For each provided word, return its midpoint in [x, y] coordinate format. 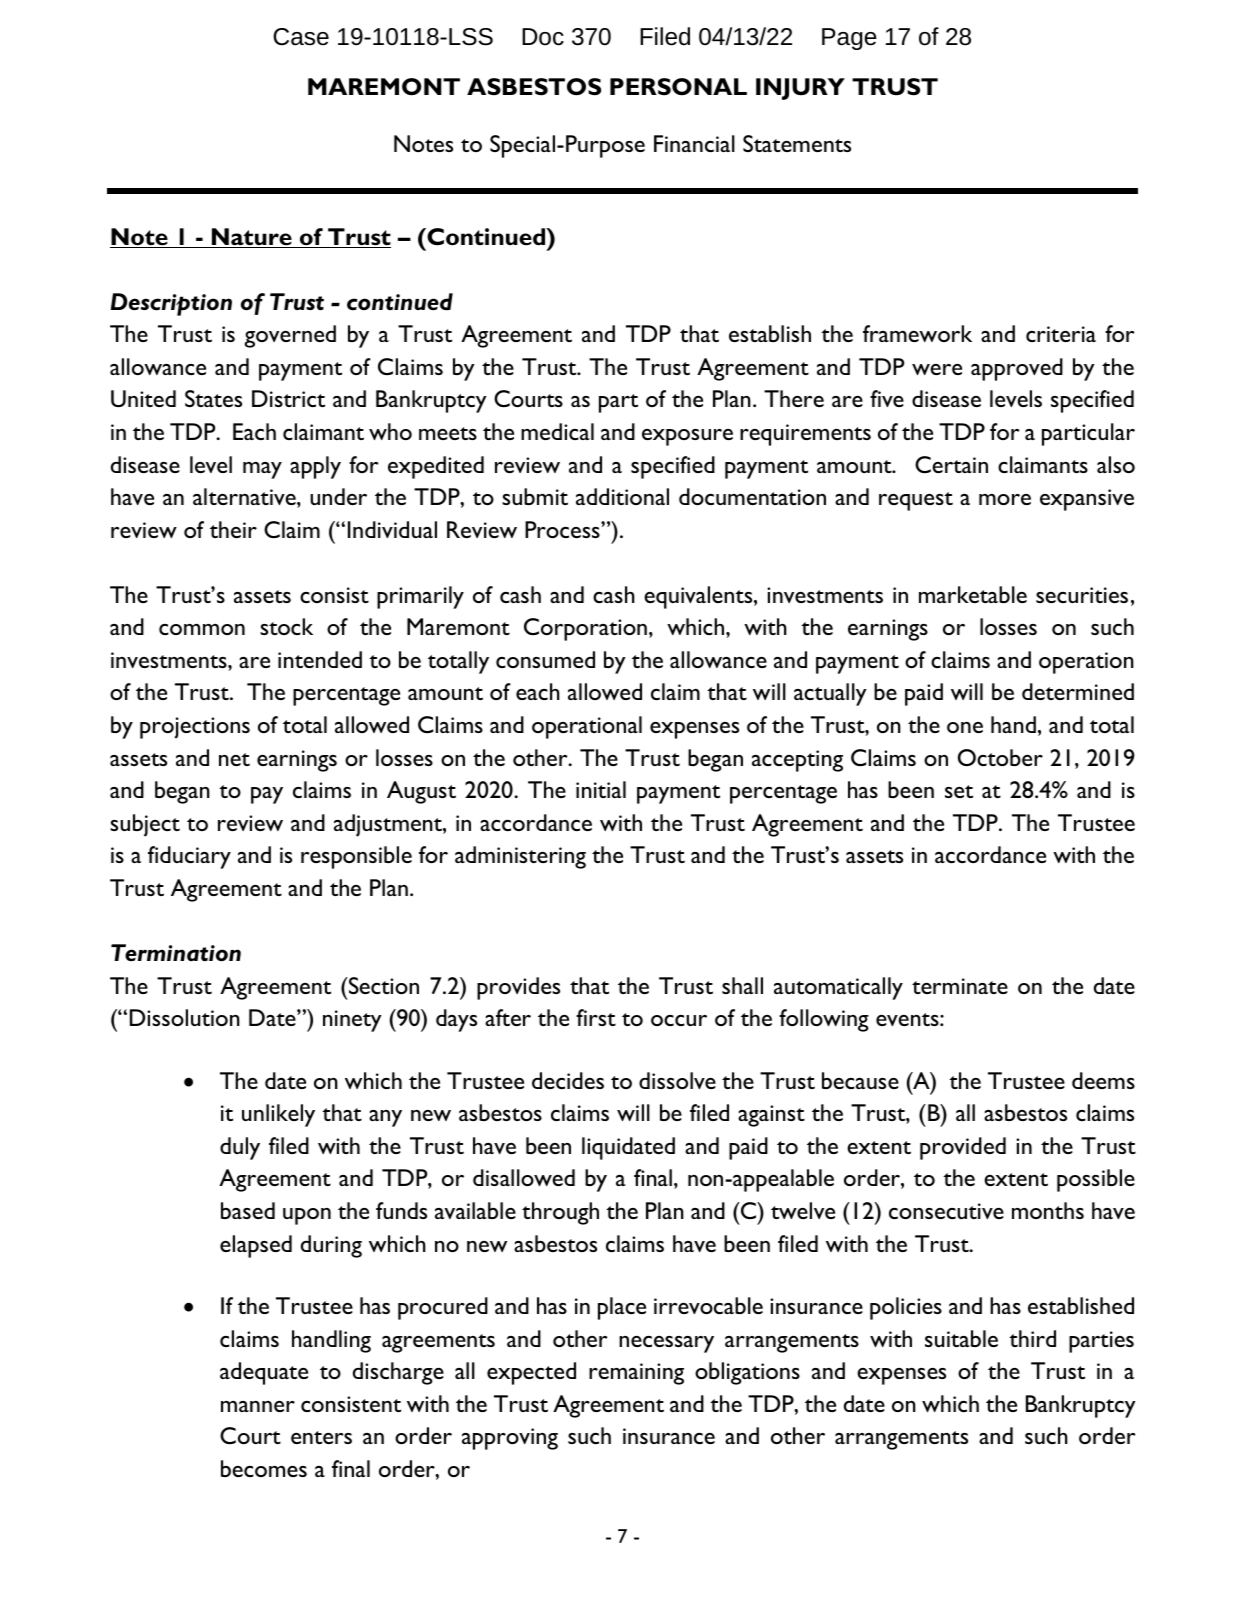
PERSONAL [678, 87]
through [560, 1213]
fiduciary [189, 857]
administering [520, 857]
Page [849, 39]
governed [290, 336]
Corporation [585, 629]
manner [258, 1406]
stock [286, 626]
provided [963, 1148]
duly [240, 1148]
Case [301, 37]
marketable [973, 594]
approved [1017, 369]
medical [557, 431]
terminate [960, 986]
